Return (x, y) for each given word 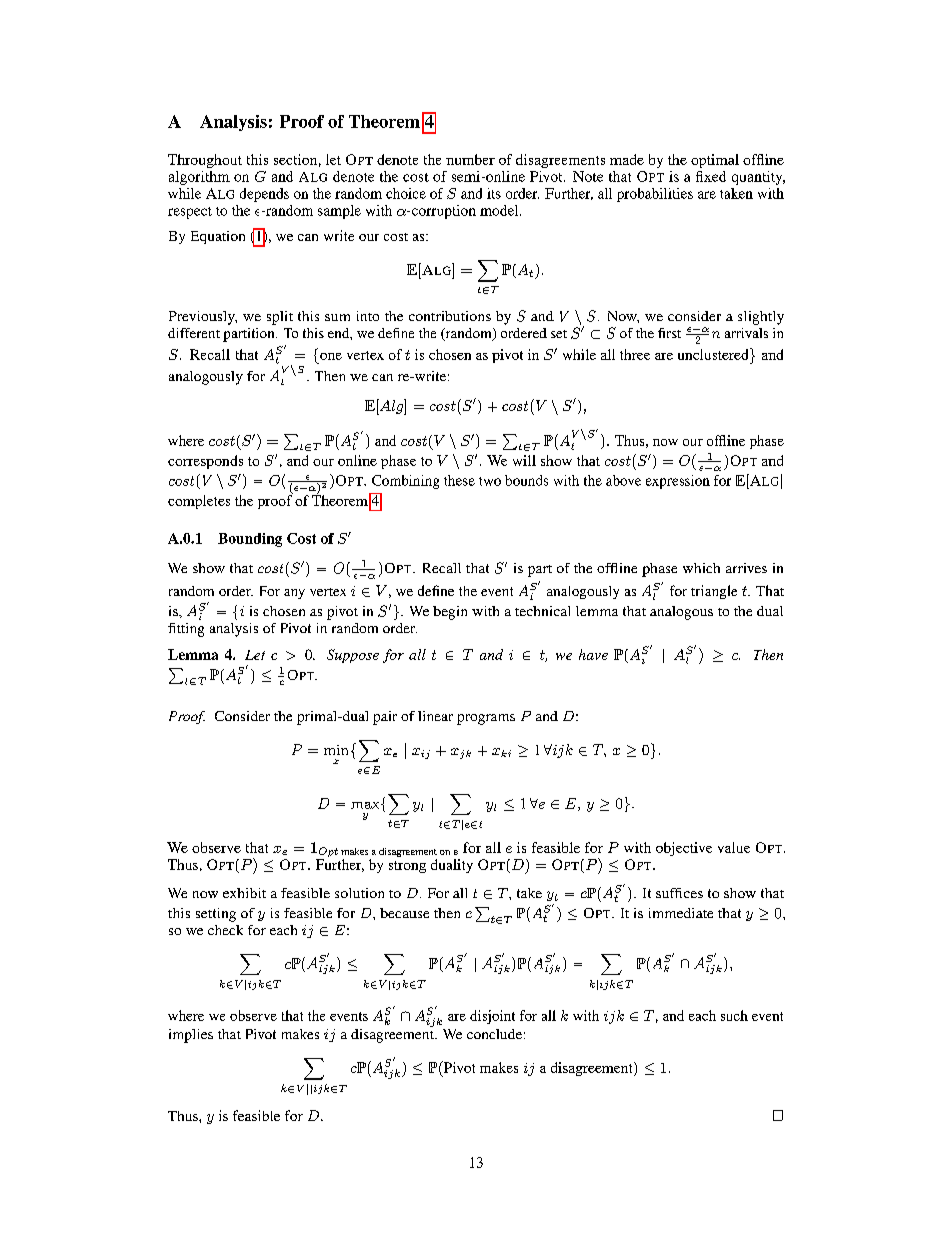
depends (264, 195)
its (494, 193)
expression (678, 482)
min (336, 750)
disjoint (492, 1017)
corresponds (205, 462)
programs (486, 719)
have (593, 654)
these (459, 480)
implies (191, 1036)
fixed (711, 176)
